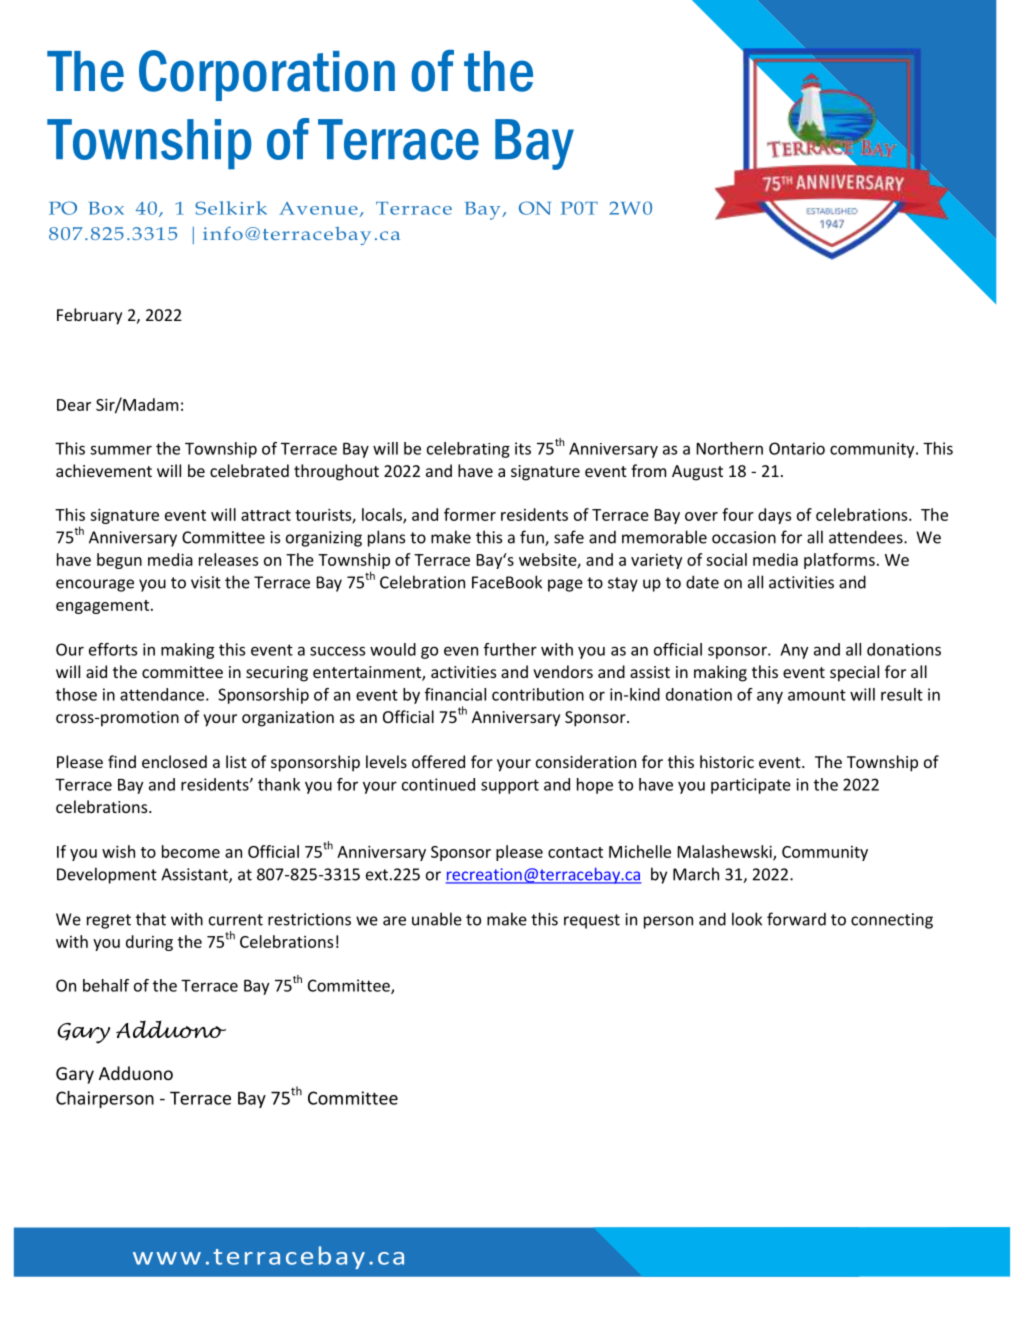  Describe the element at coordinates (797, 448) in the image. I see `Ontario` at that location.
